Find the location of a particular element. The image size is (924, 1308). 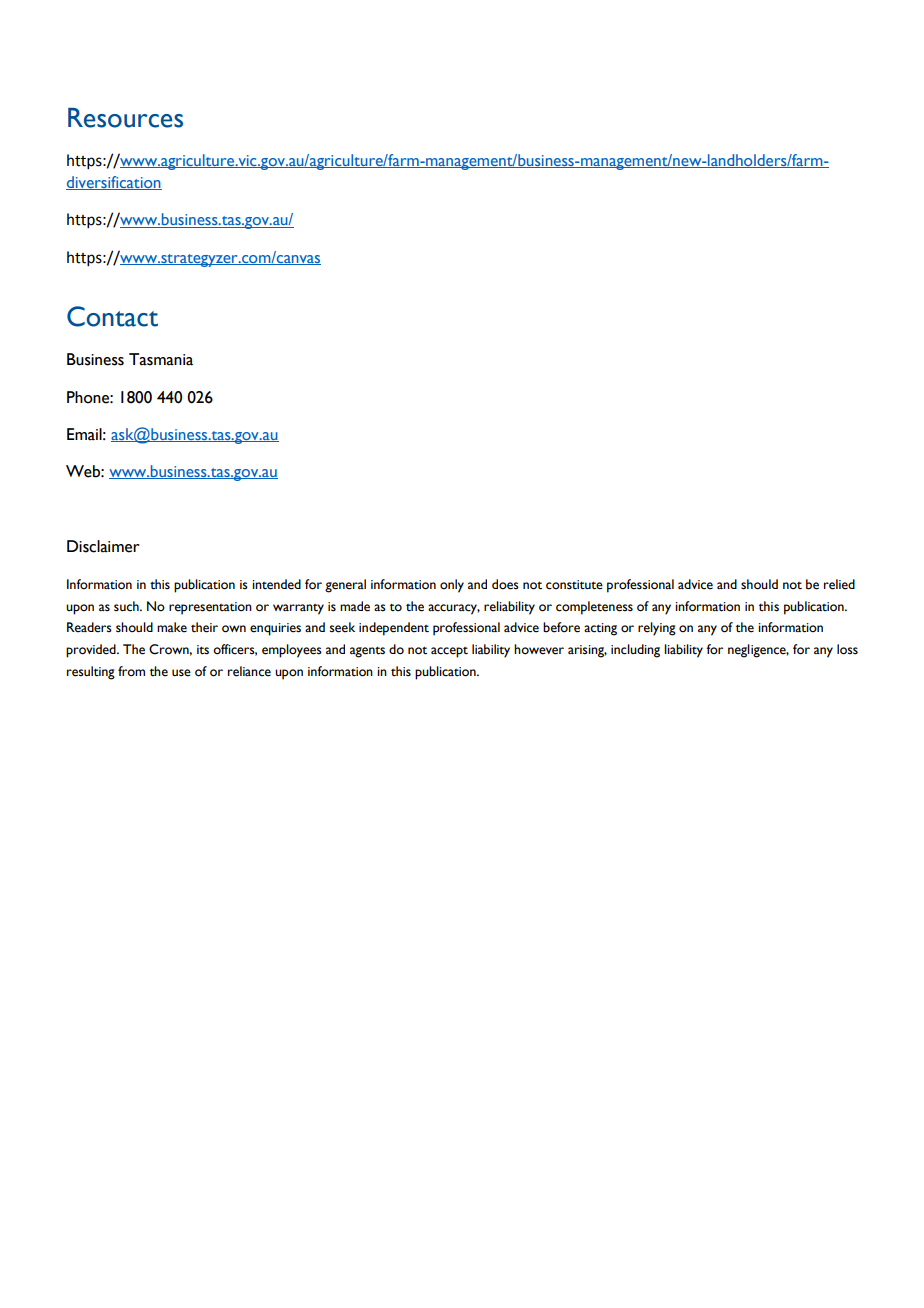

constitute is located at coordinates (574, 585).
